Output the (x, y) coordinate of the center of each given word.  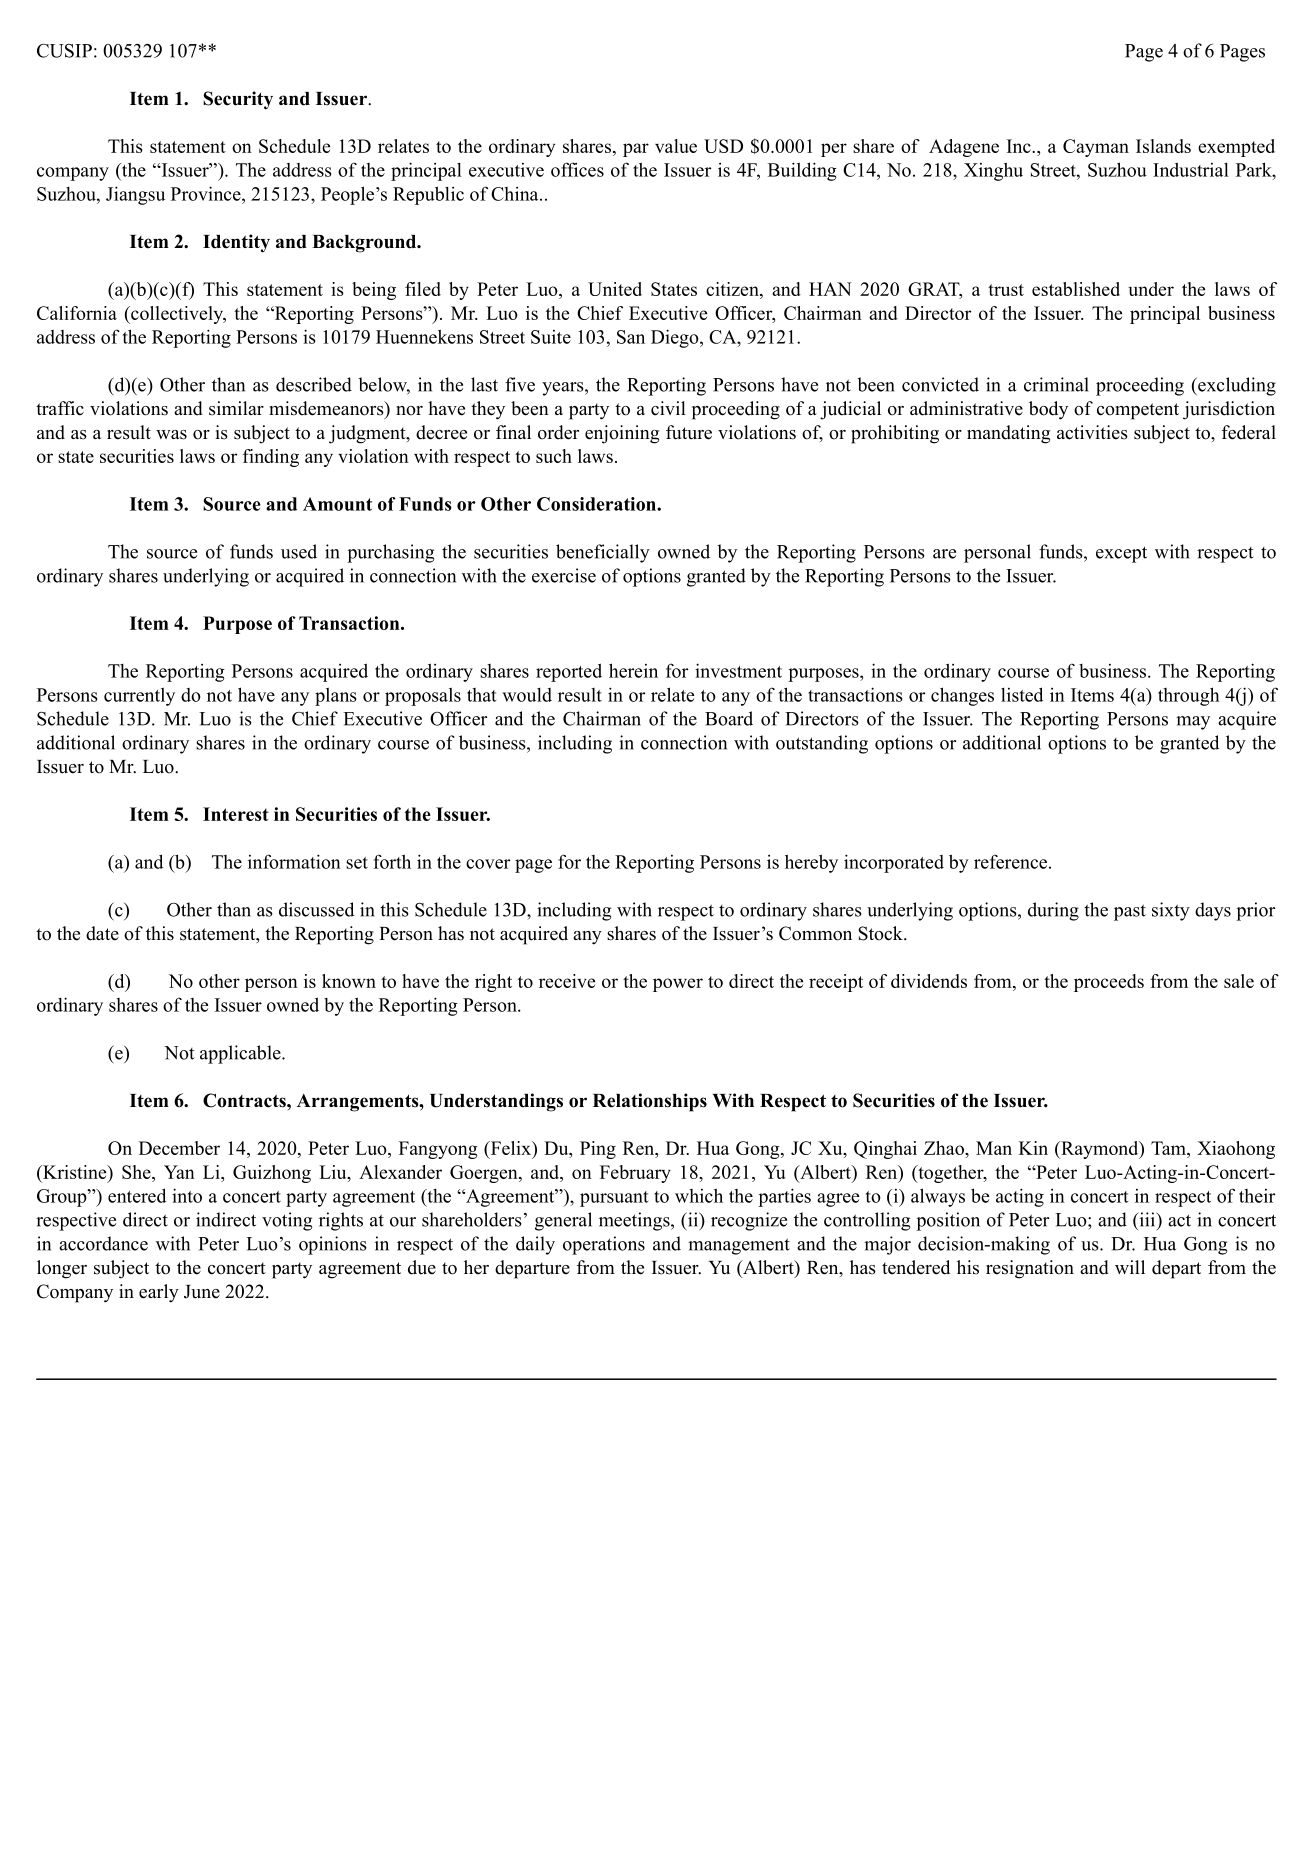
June (202, 1292)
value (676, 146)
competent (1138, 411)
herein (633, 670)
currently (139, 697)
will (1130, 1267)
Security (238, 100)
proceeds (1109, 983)
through (1189, 696)
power (678, 985)
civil (668, 408)
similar (236, 408)
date (102, 933)
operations (604, 1245)
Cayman (1096, 148)
